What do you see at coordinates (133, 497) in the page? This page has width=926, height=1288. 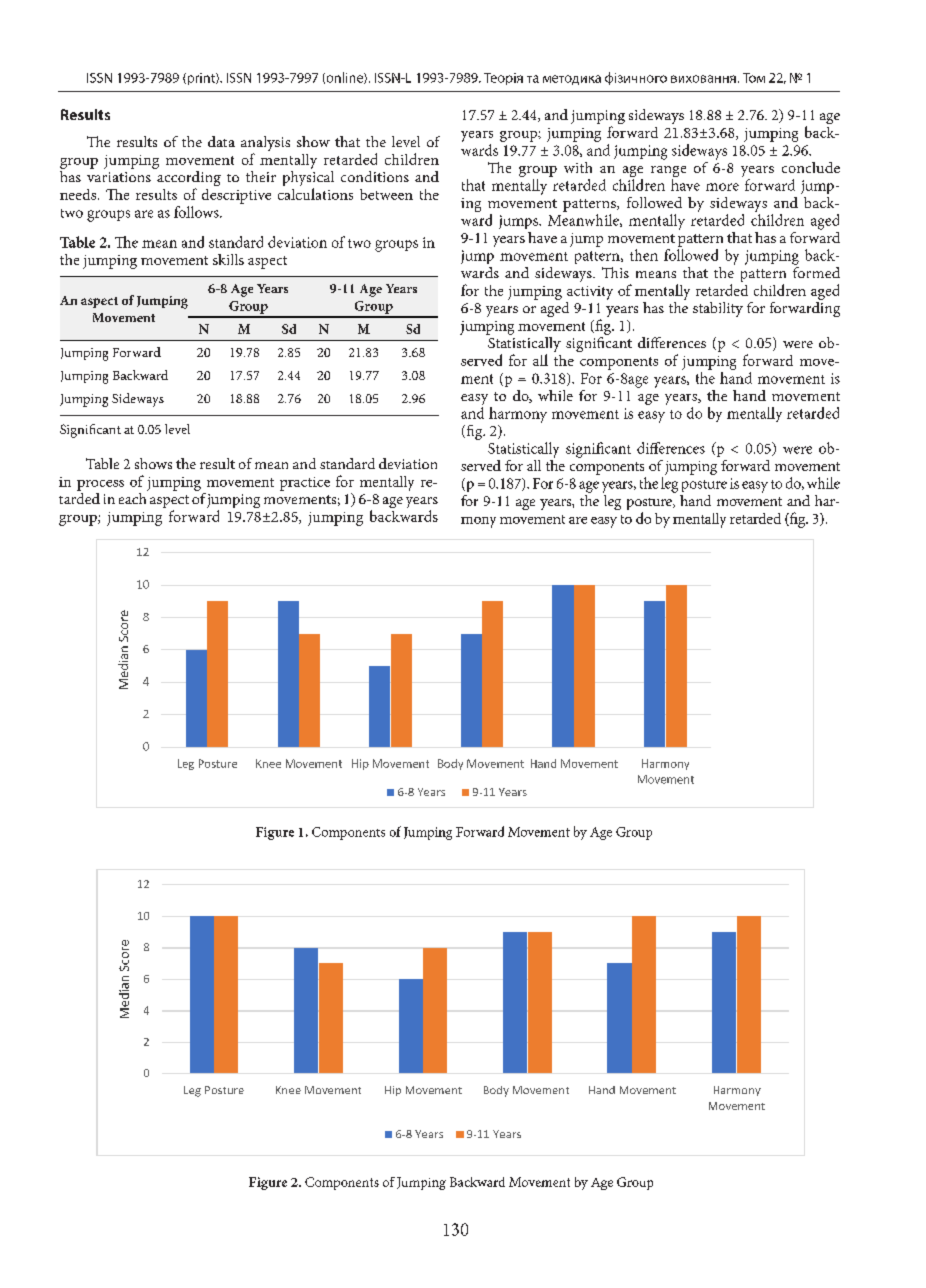 I see `each` at bounding box center [133, 497].
